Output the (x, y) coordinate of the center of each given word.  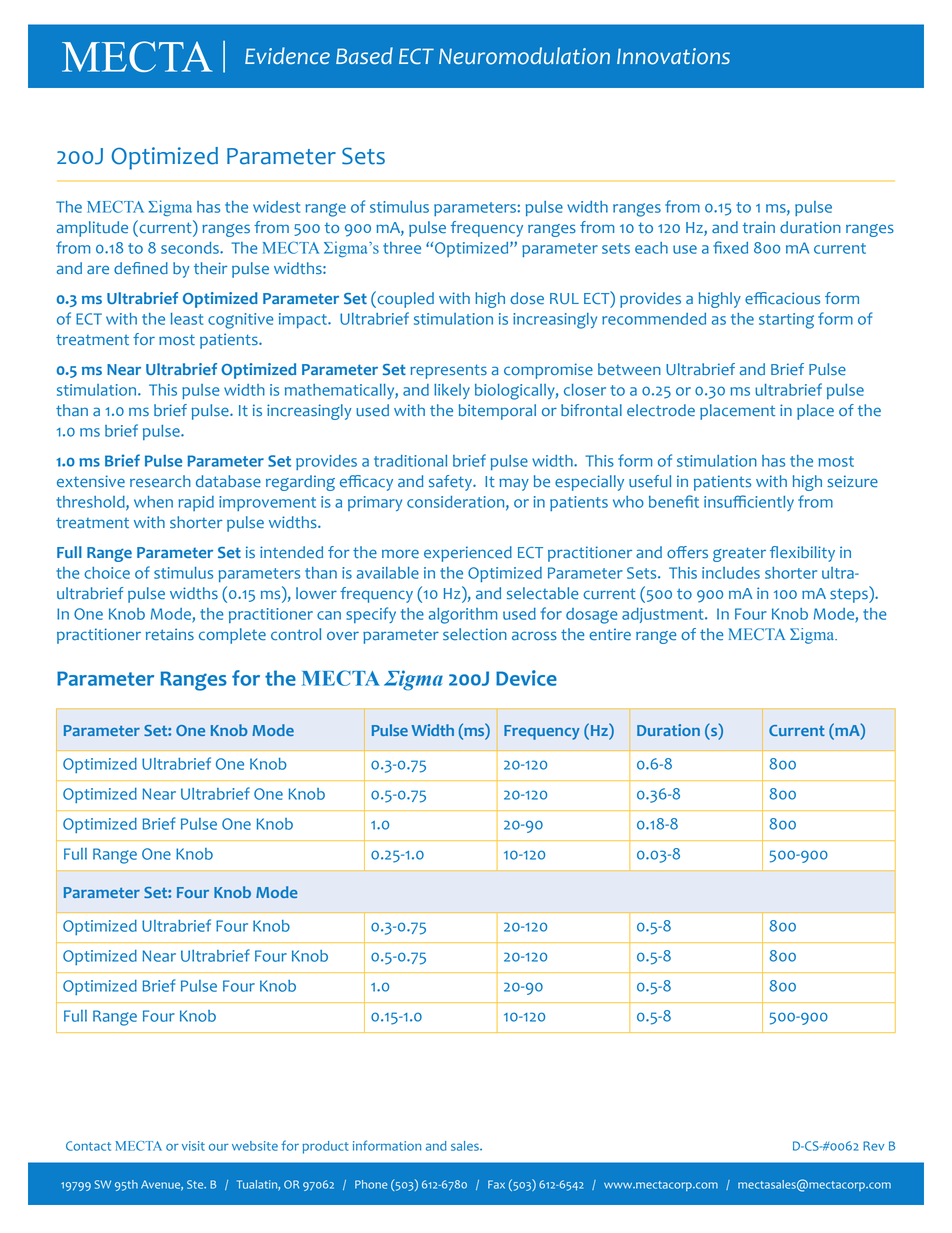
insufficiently (749, 503)
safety (452, 483)
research (160, 481)
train (759, 227)
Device (526, 678)
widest (276, 207)
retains (170, 634)
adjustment (664, 615)
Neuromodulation (456, 56)
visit (193, 1146)
